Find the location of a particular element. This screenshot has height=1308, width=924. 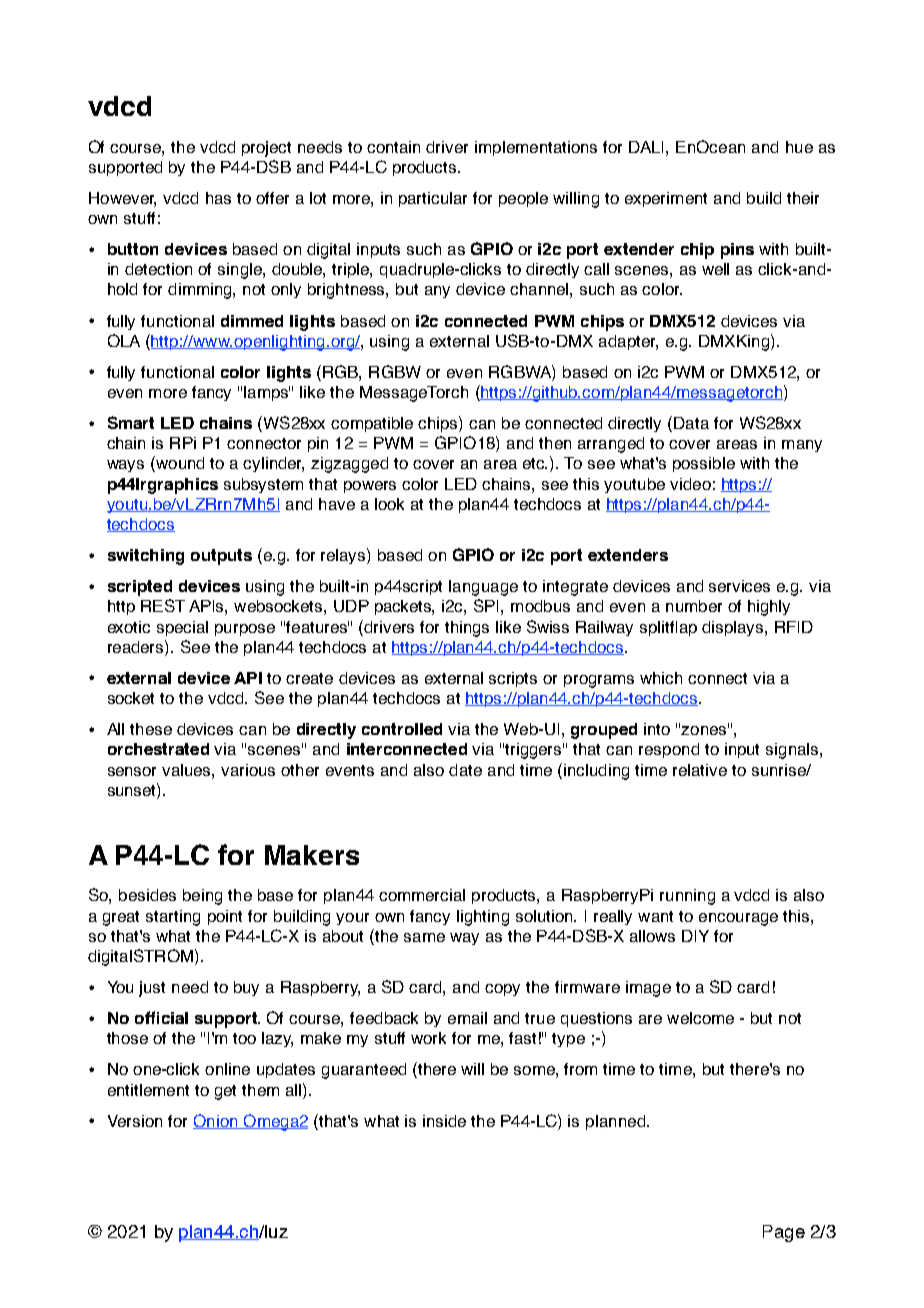

particular is located at coordinates (433, 199).
